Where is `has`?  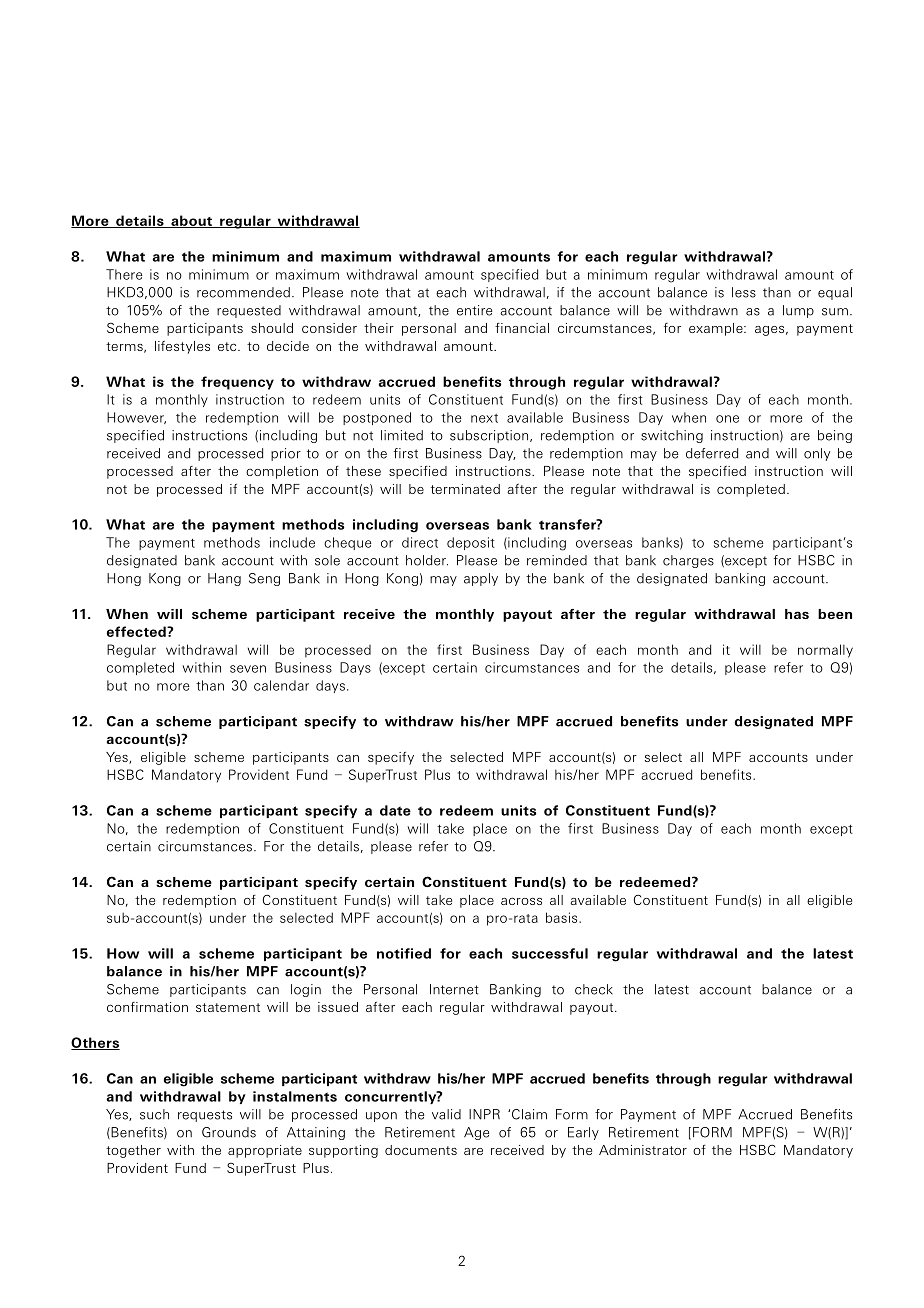 has is located at coordinates (797, 614).
